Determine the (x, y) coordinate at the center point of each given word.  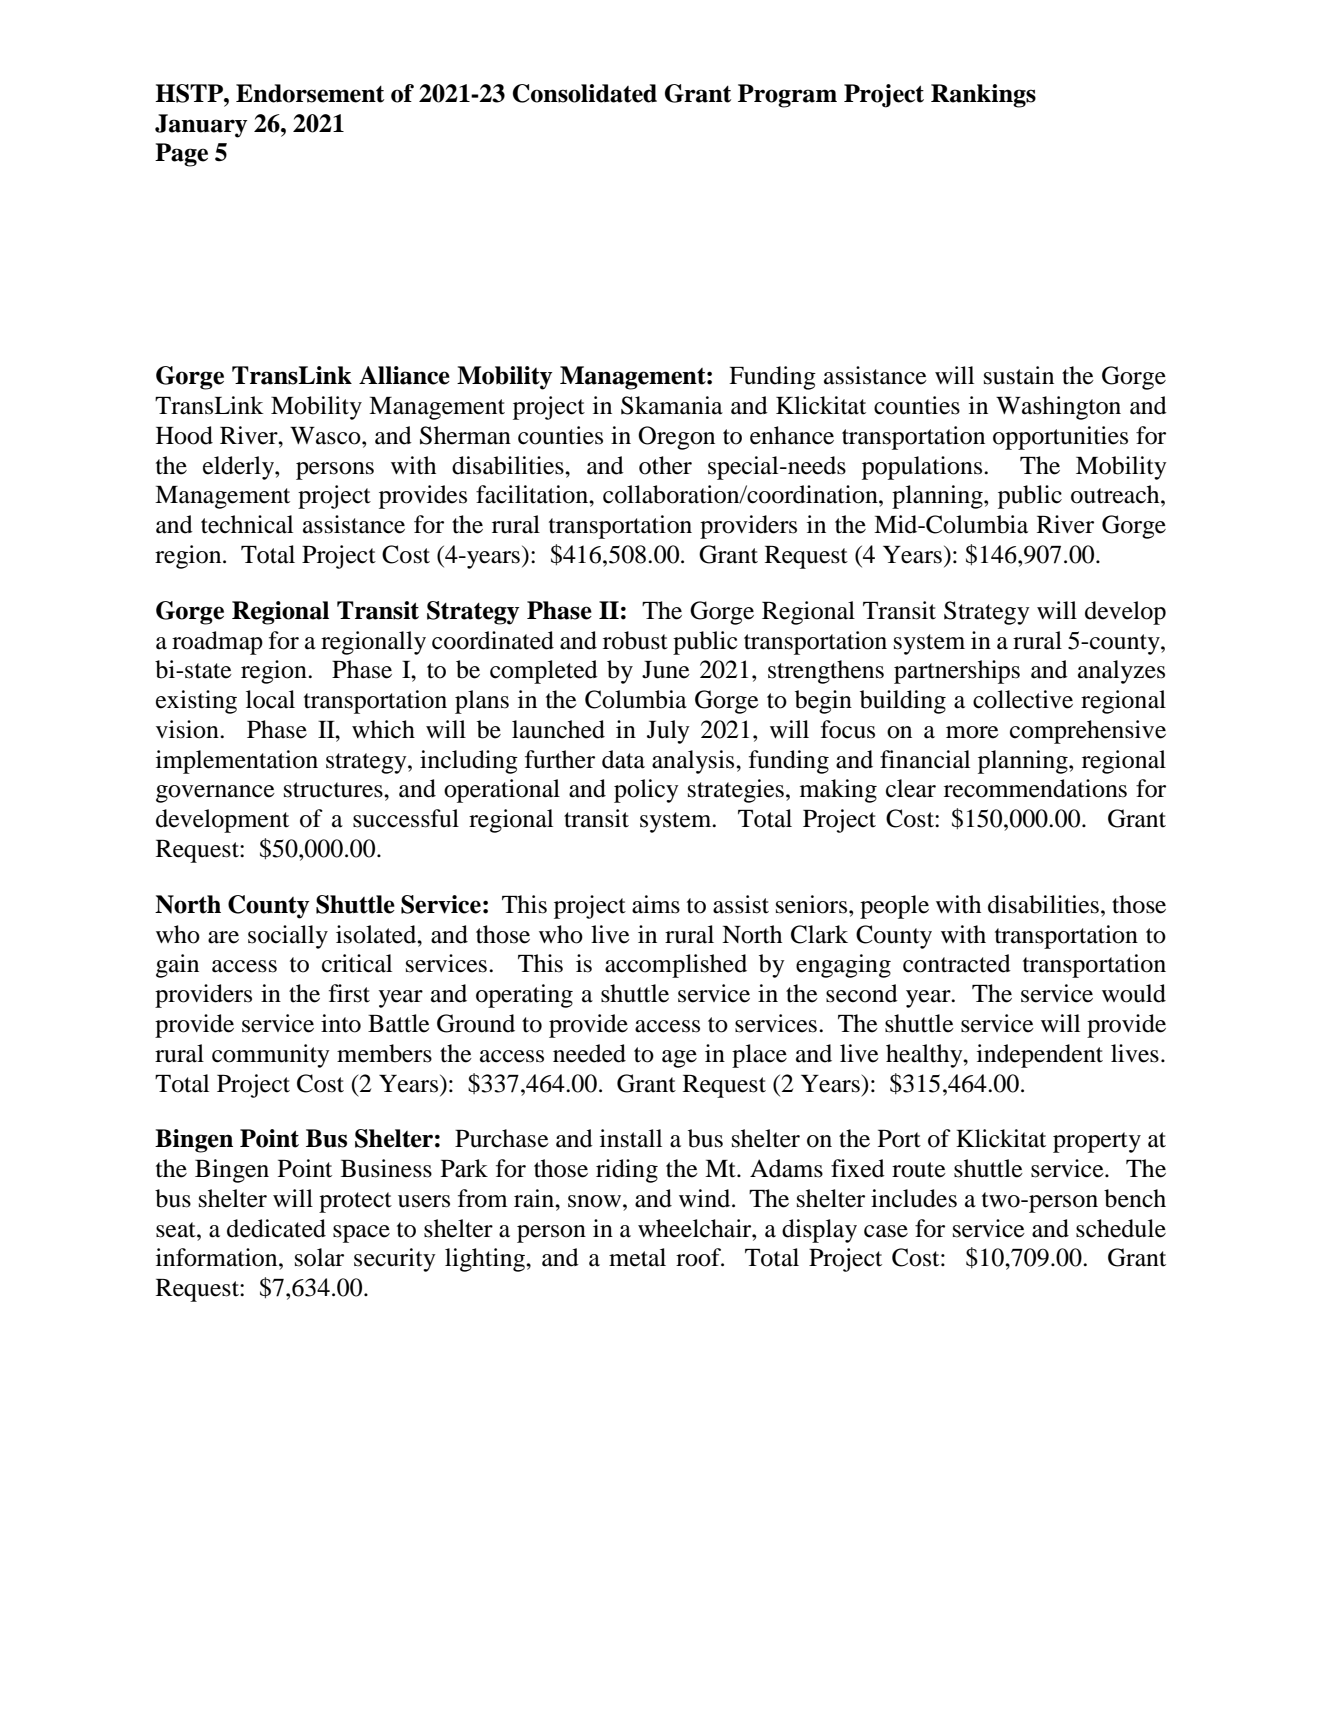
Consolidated (585, 93)
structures (334, 790)
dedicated (276, 1228)
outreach (1116, 494)
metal (637, 1257)
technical (247, 524)
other (665, 465)
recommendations (1035, 788)
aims (656, 904)
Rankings (983, 96)
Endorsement (310, 93)
